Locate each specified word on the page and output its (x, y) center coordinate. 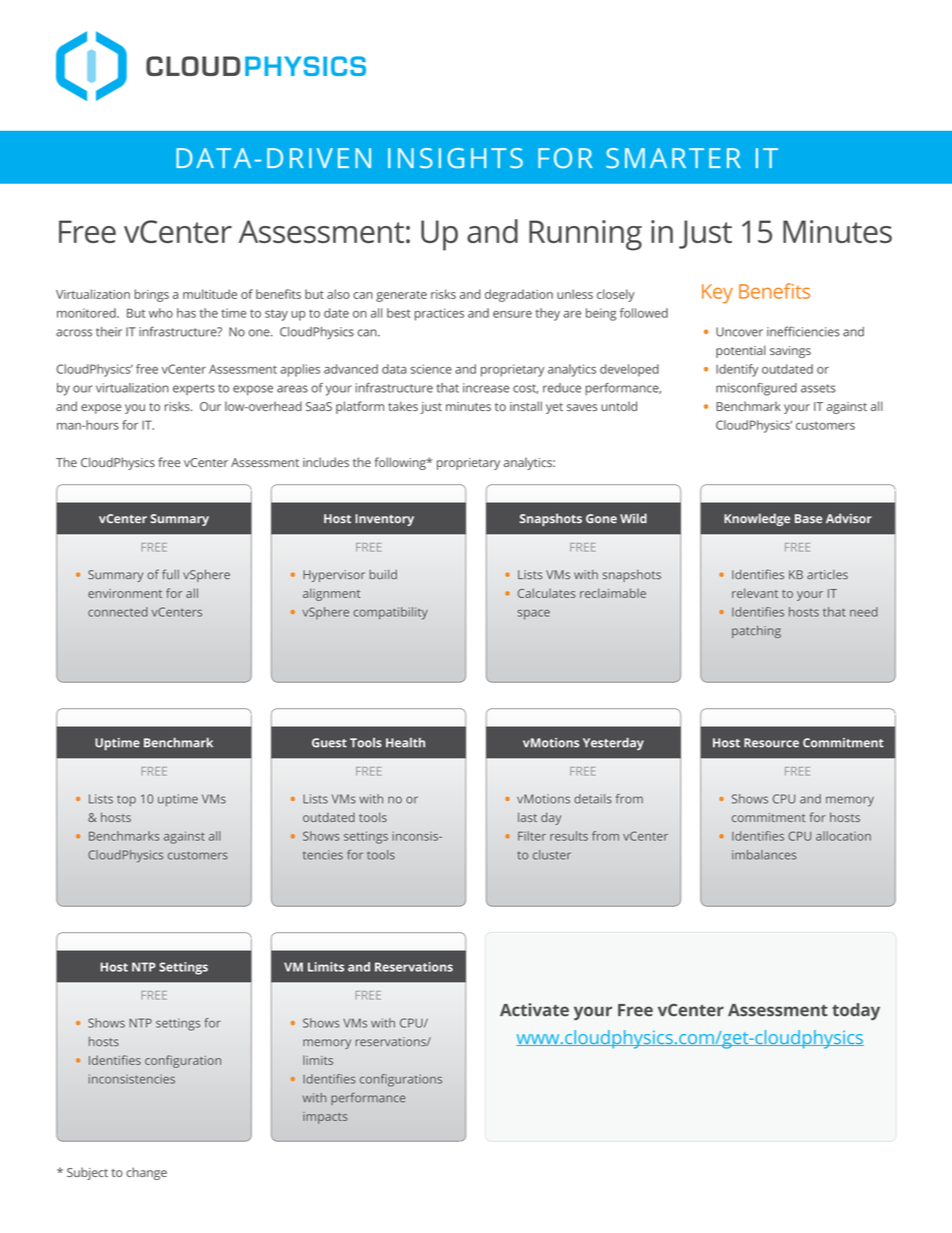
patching (756, 632)
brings (152, 295)
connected (118, 612)
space (533, 614)
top (126, 800)
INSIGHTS (455, 158)
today (856, 1011)
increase (486, 388)
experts (194, 389)
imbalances (764, 855)
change (146, 1173)
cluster (552, 855)
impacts (325, 1118)
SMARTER (673, 158)
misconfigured (756, 389)
